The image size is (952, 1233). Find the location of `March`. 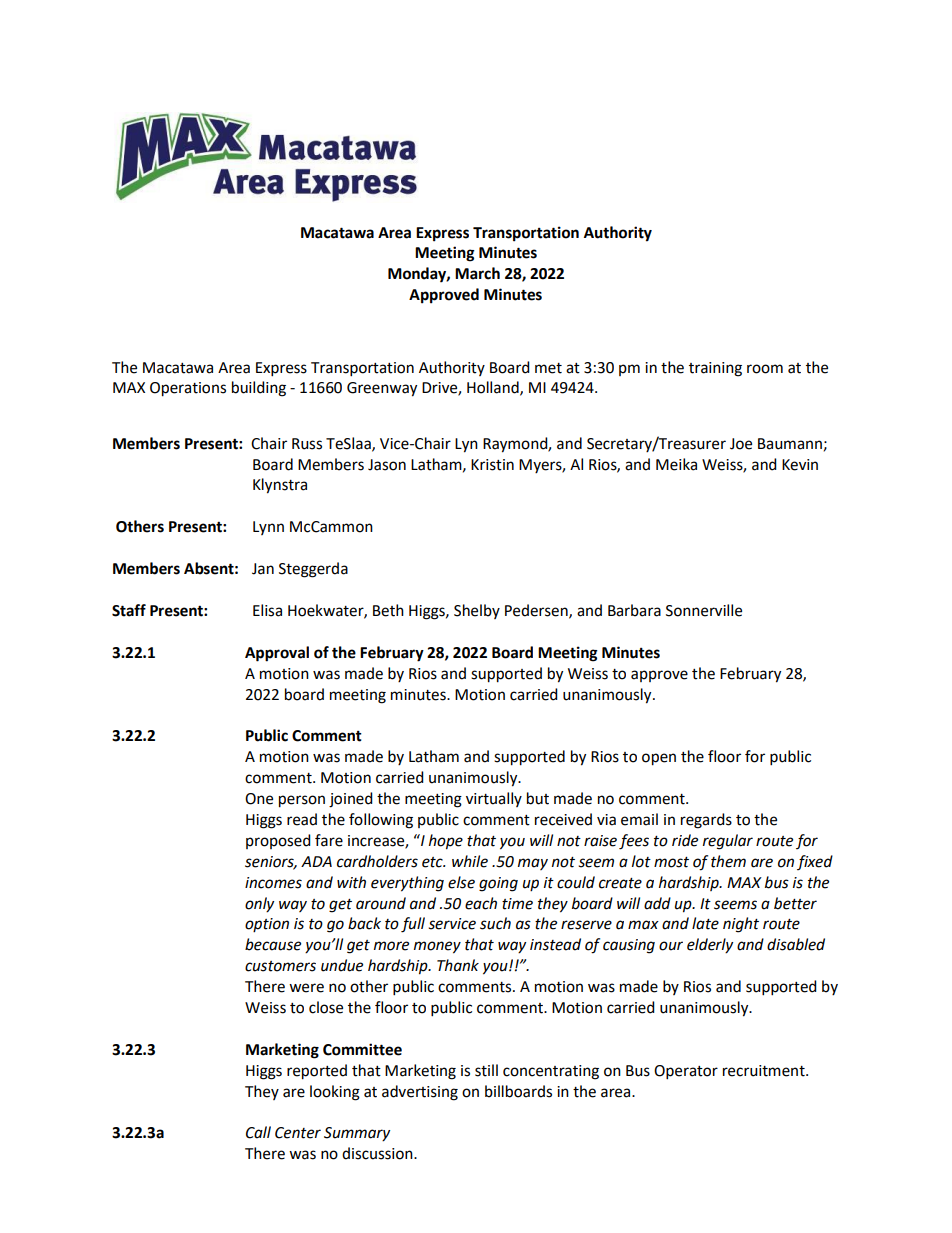

March is located at coordinates (477, 273).
